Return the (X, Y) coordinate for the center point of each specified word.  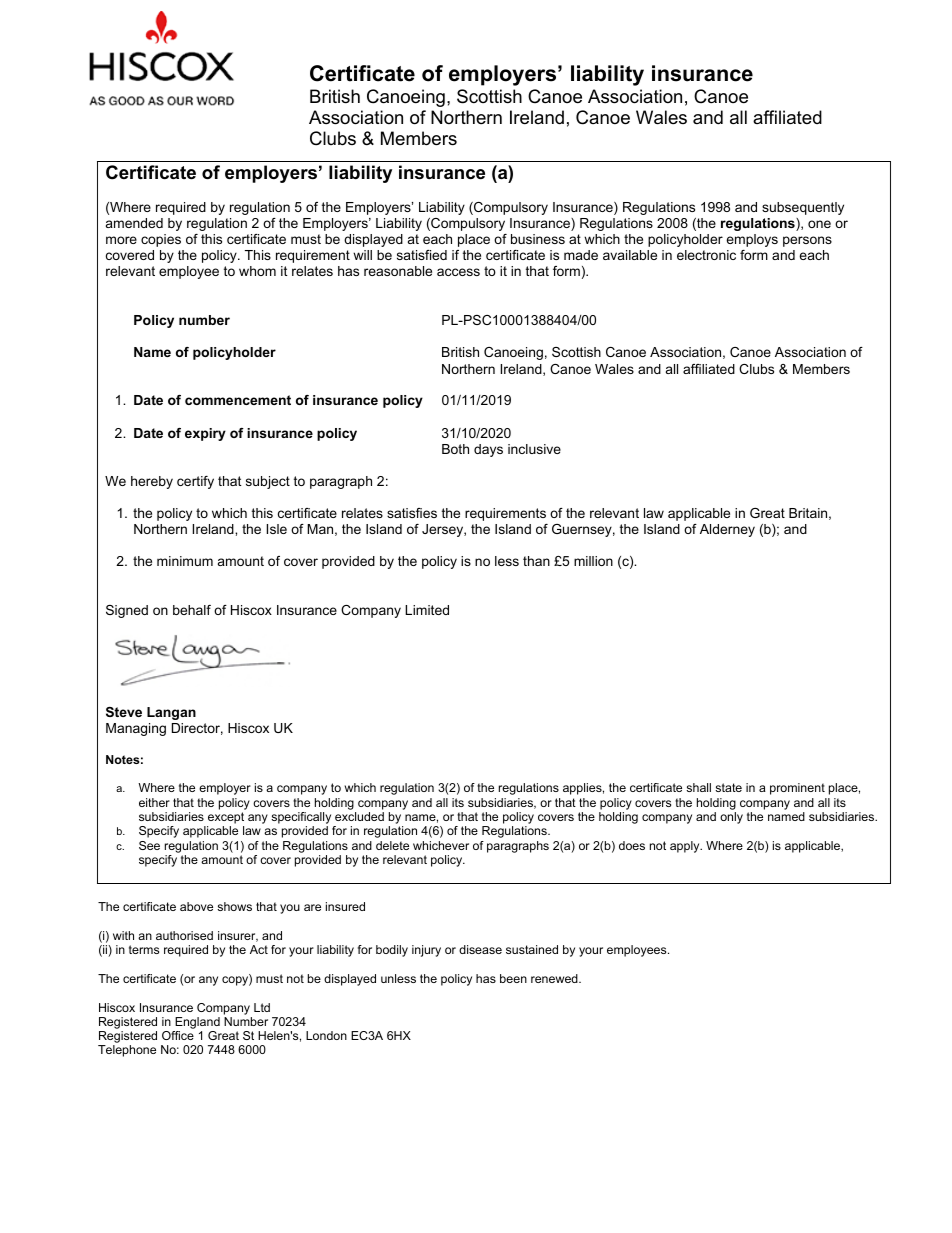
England (197, 1023)
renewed (555, 978)
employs (752, 240)
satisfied (422, 255)
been (513, 978)
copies (161, 240)
